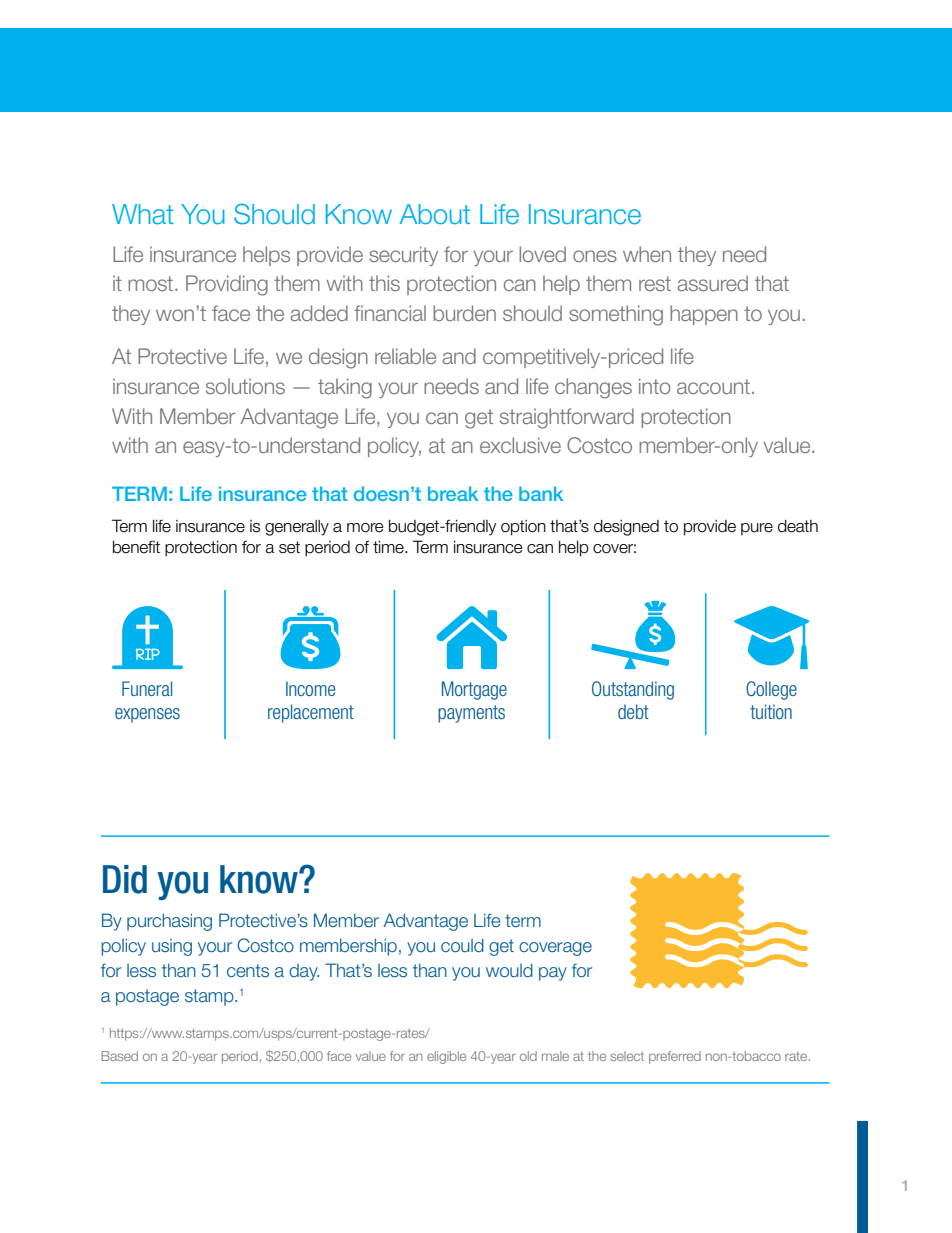  What do you see at coordinates (757, 529) in the screenshot?
I see `pure` at bounding box center [757, 529].
